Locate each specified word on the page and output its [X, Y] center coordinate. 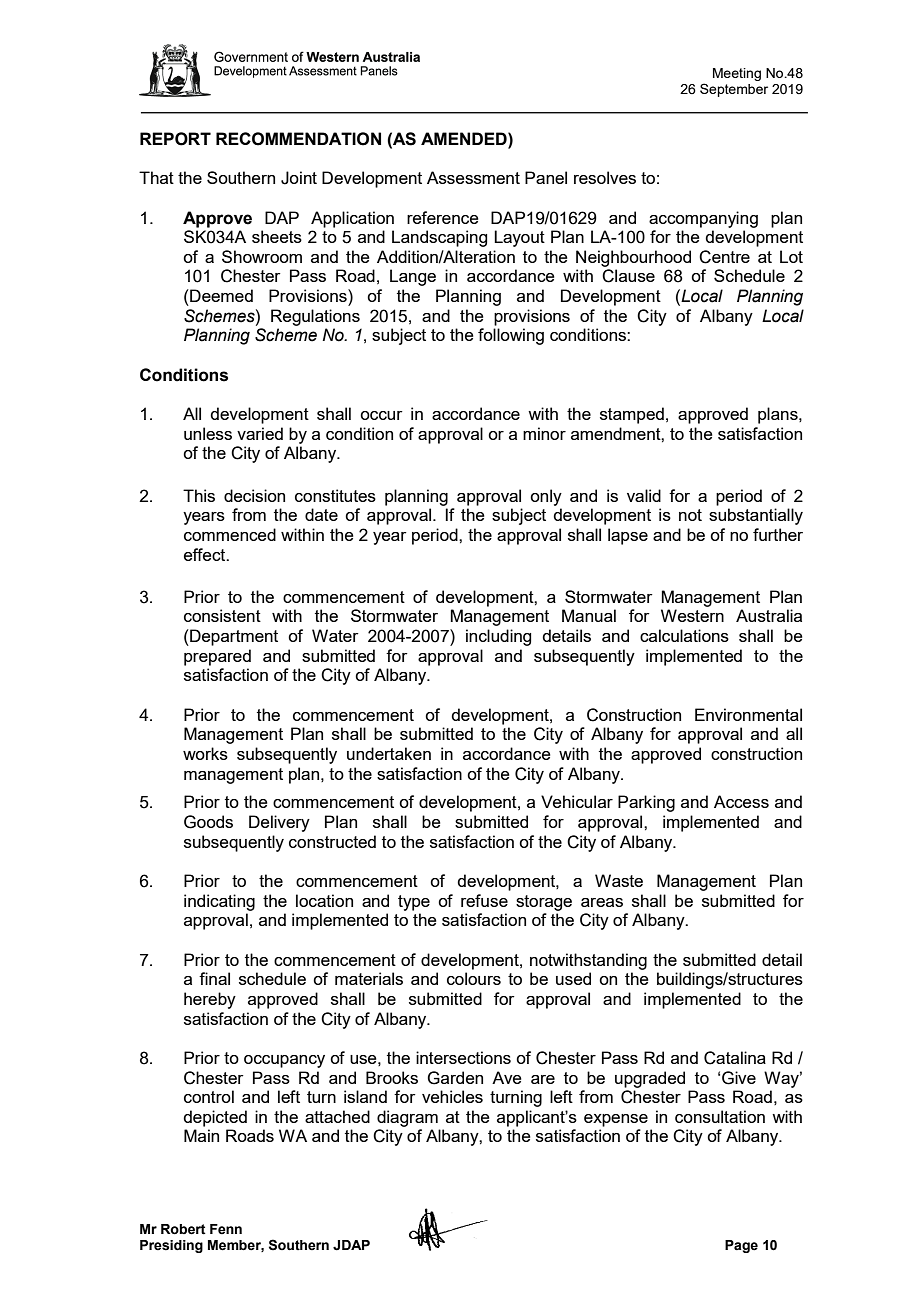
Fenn [226, 1229]
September [734, 90]
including [498, 637]
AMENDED [465, 138]
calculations [684, 635]
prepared [217, 657]
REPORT [175, 139]
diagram [407, 1118]
